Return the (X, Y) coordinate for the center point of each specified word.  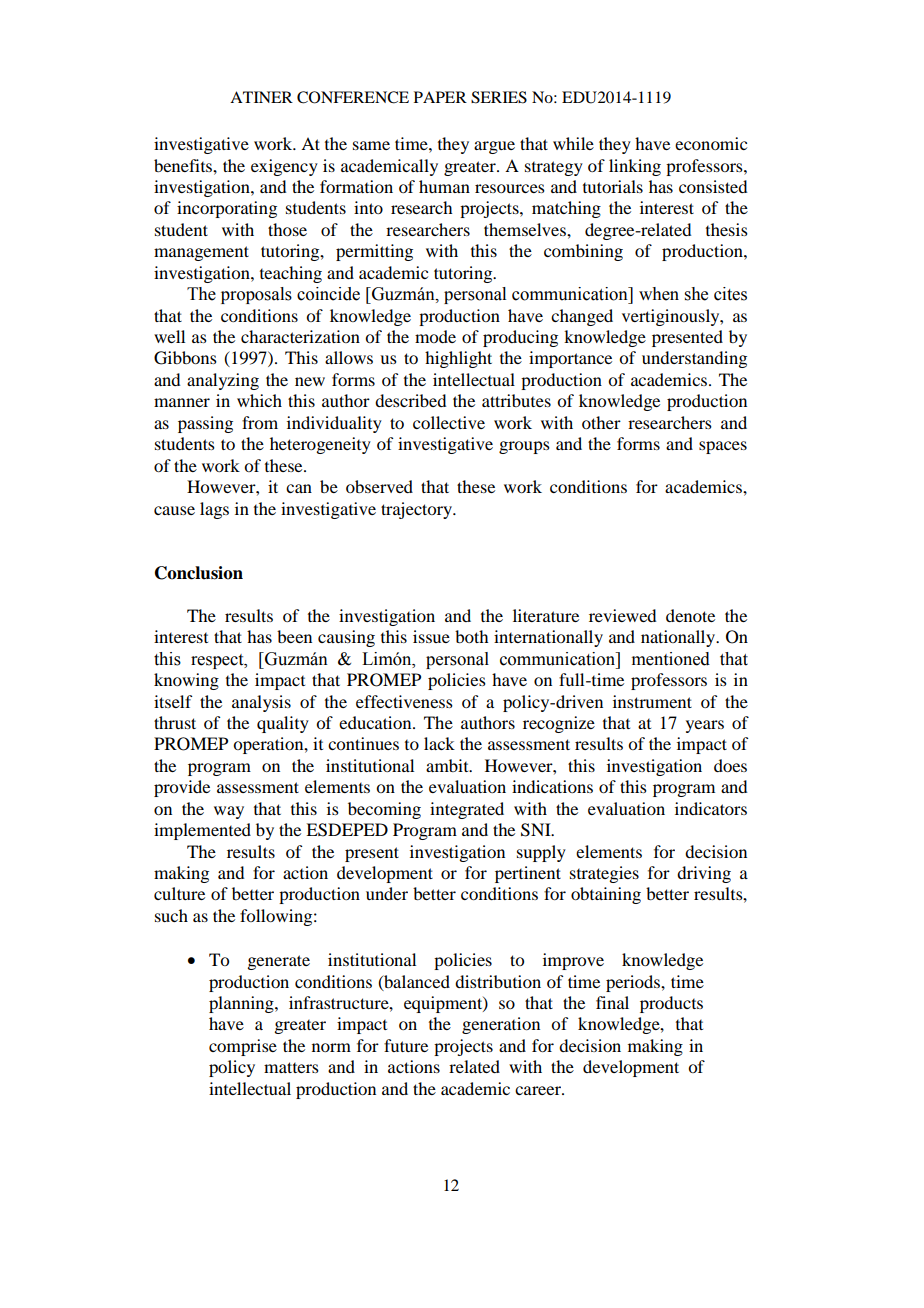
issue (431, 636)
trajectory (418, 510)
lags (214, 510)
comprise (243, 1047)
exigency (284, 167)
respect (218, 661)
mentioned (671, 659)
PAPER (440, 97)
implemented (202, 831)
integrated (467, 810)
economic (711, 143)
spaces (723, 447)
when (659, 294)
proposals (256, 295)
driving (704, 874)
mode (435, 336)
